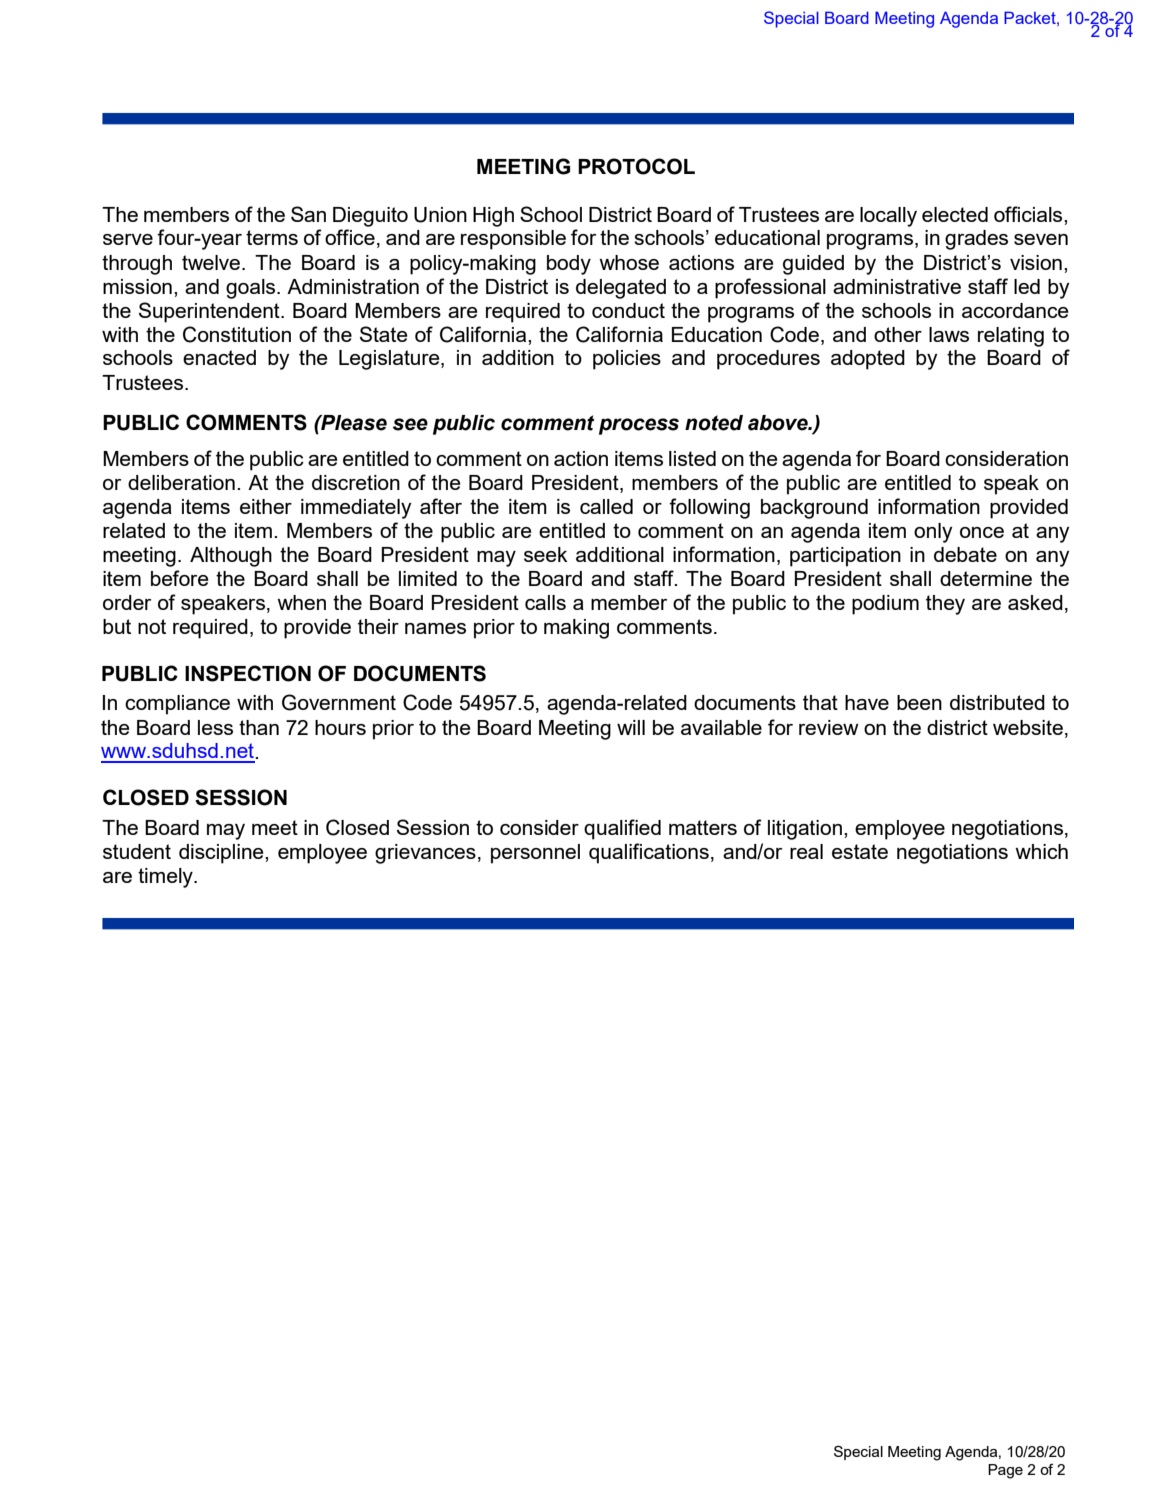  I want to click on PROTOCOL, so click(636, 166).
